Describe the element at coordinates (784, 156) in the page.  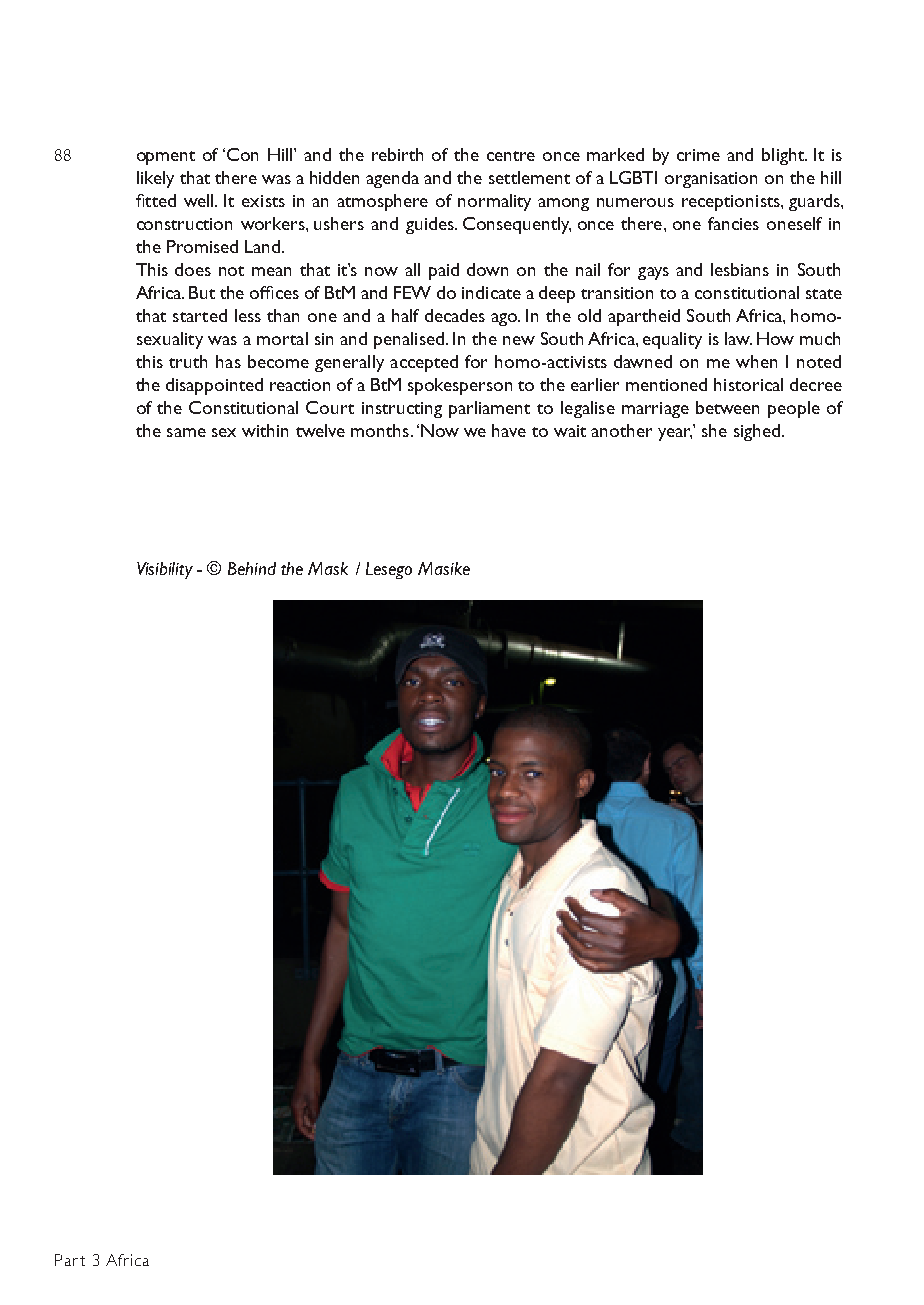
I see `blight` at that location.
